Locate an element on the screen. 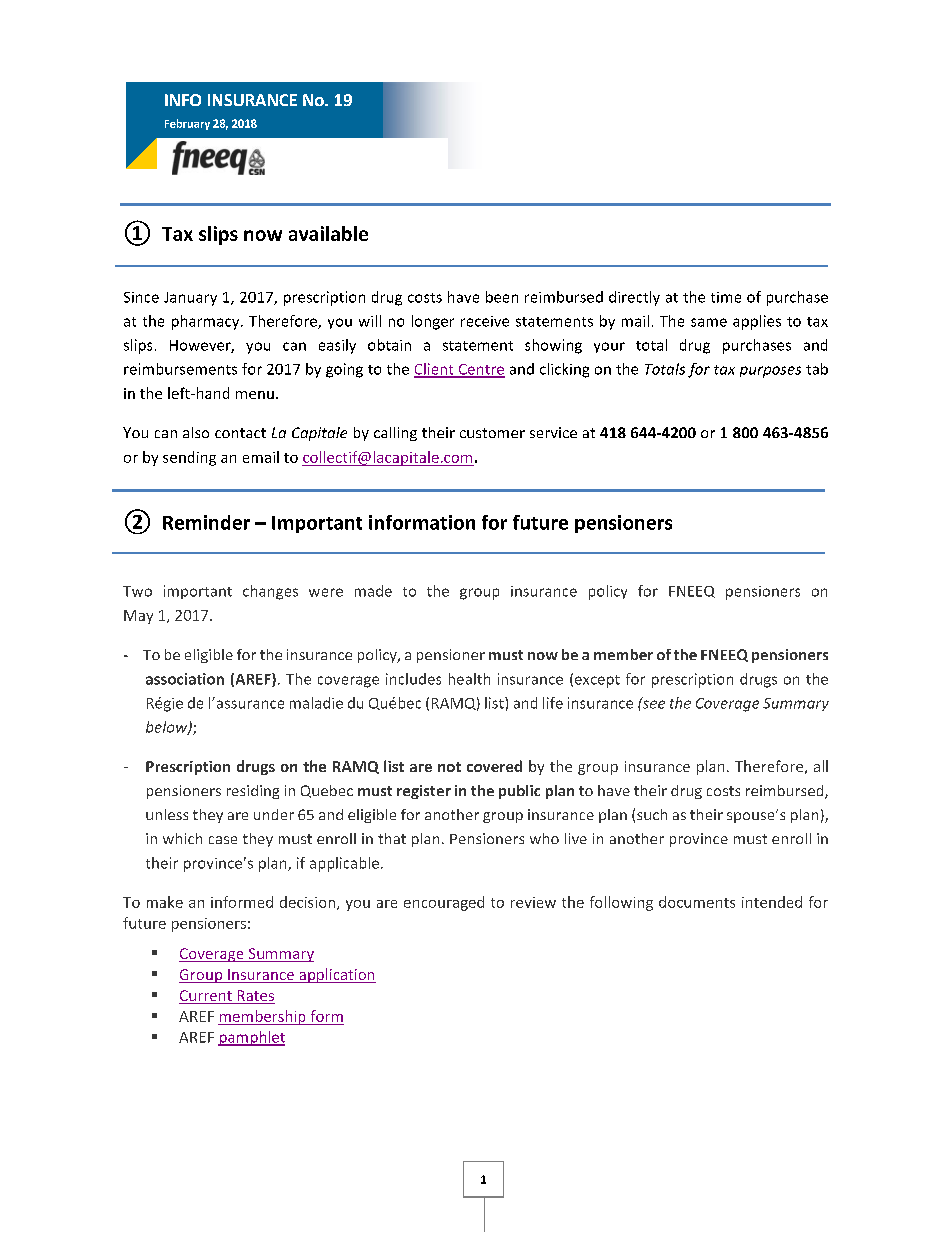 Image resolution: width=952 pixels, height=1233 pixels. customer is located at coordinates (492, 433).
